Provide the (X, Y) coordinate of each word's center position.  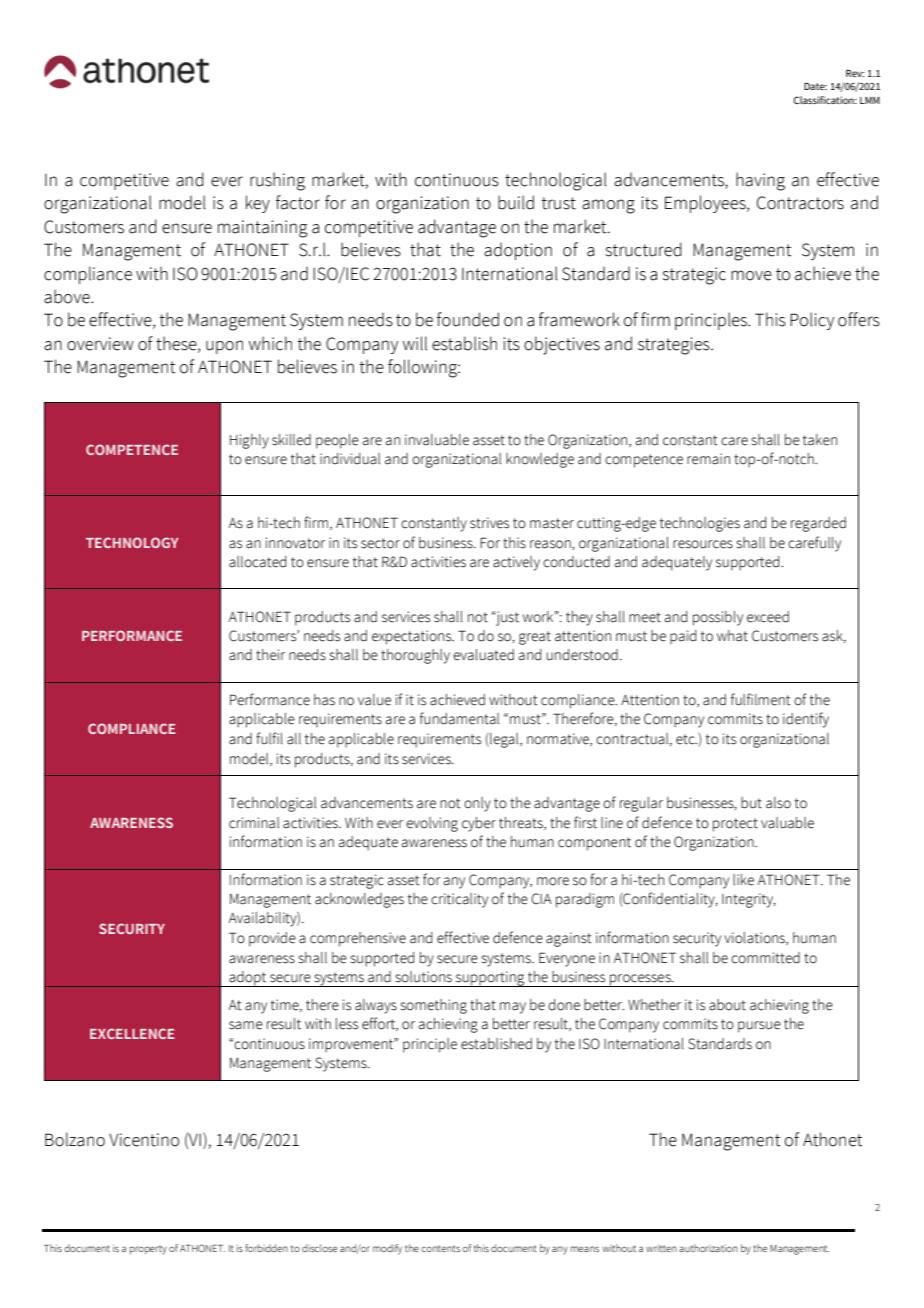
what (732, 636)
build (516, 202)
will (415, 343)
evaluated (483, 655)
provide (272, 939)
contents (440, 1248)
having (760, 181)
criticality (459, 900)
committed (765, 958)
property (148, 1250)
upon (224, 347)
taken (820, 440)
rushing (277, 181)
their (270, 655)
